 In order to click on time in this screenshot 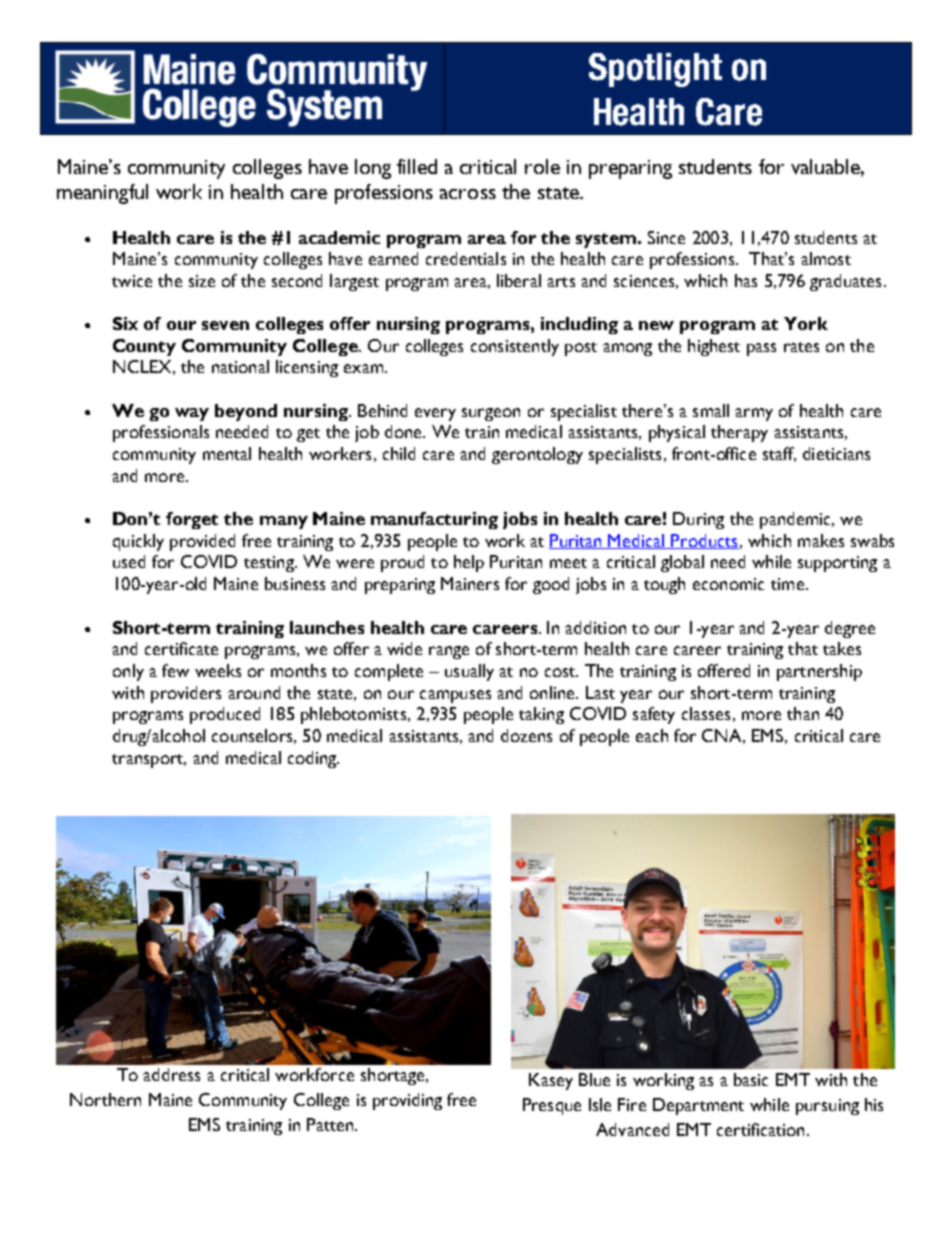, I will do `click(787, 584)`.
